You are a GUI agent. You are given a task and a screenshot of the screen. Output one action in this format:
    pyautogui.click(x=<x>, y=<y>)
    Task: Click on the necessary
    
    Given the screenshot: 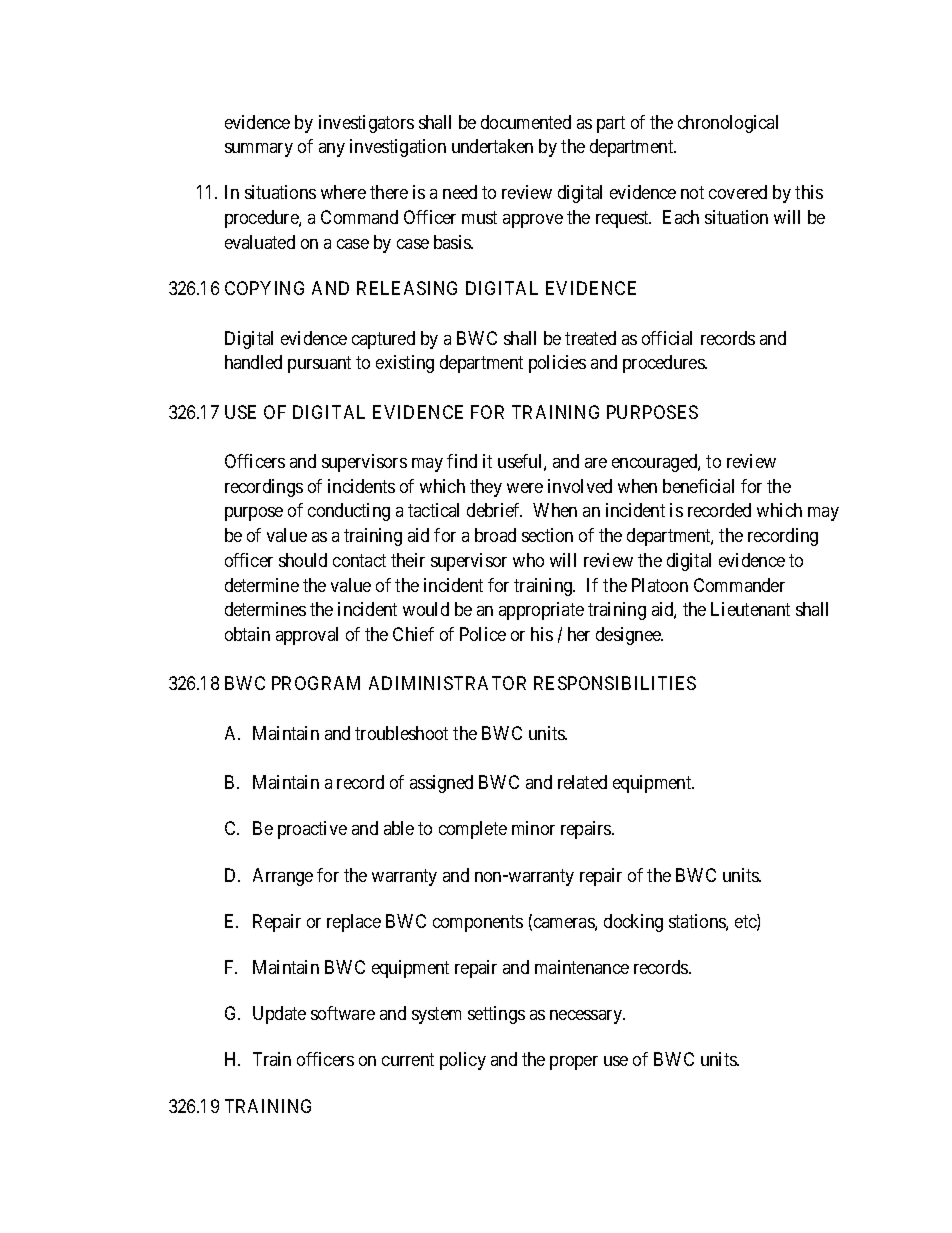 What is the action you would take?
    pyautogui.click(x=587, y=1017)
